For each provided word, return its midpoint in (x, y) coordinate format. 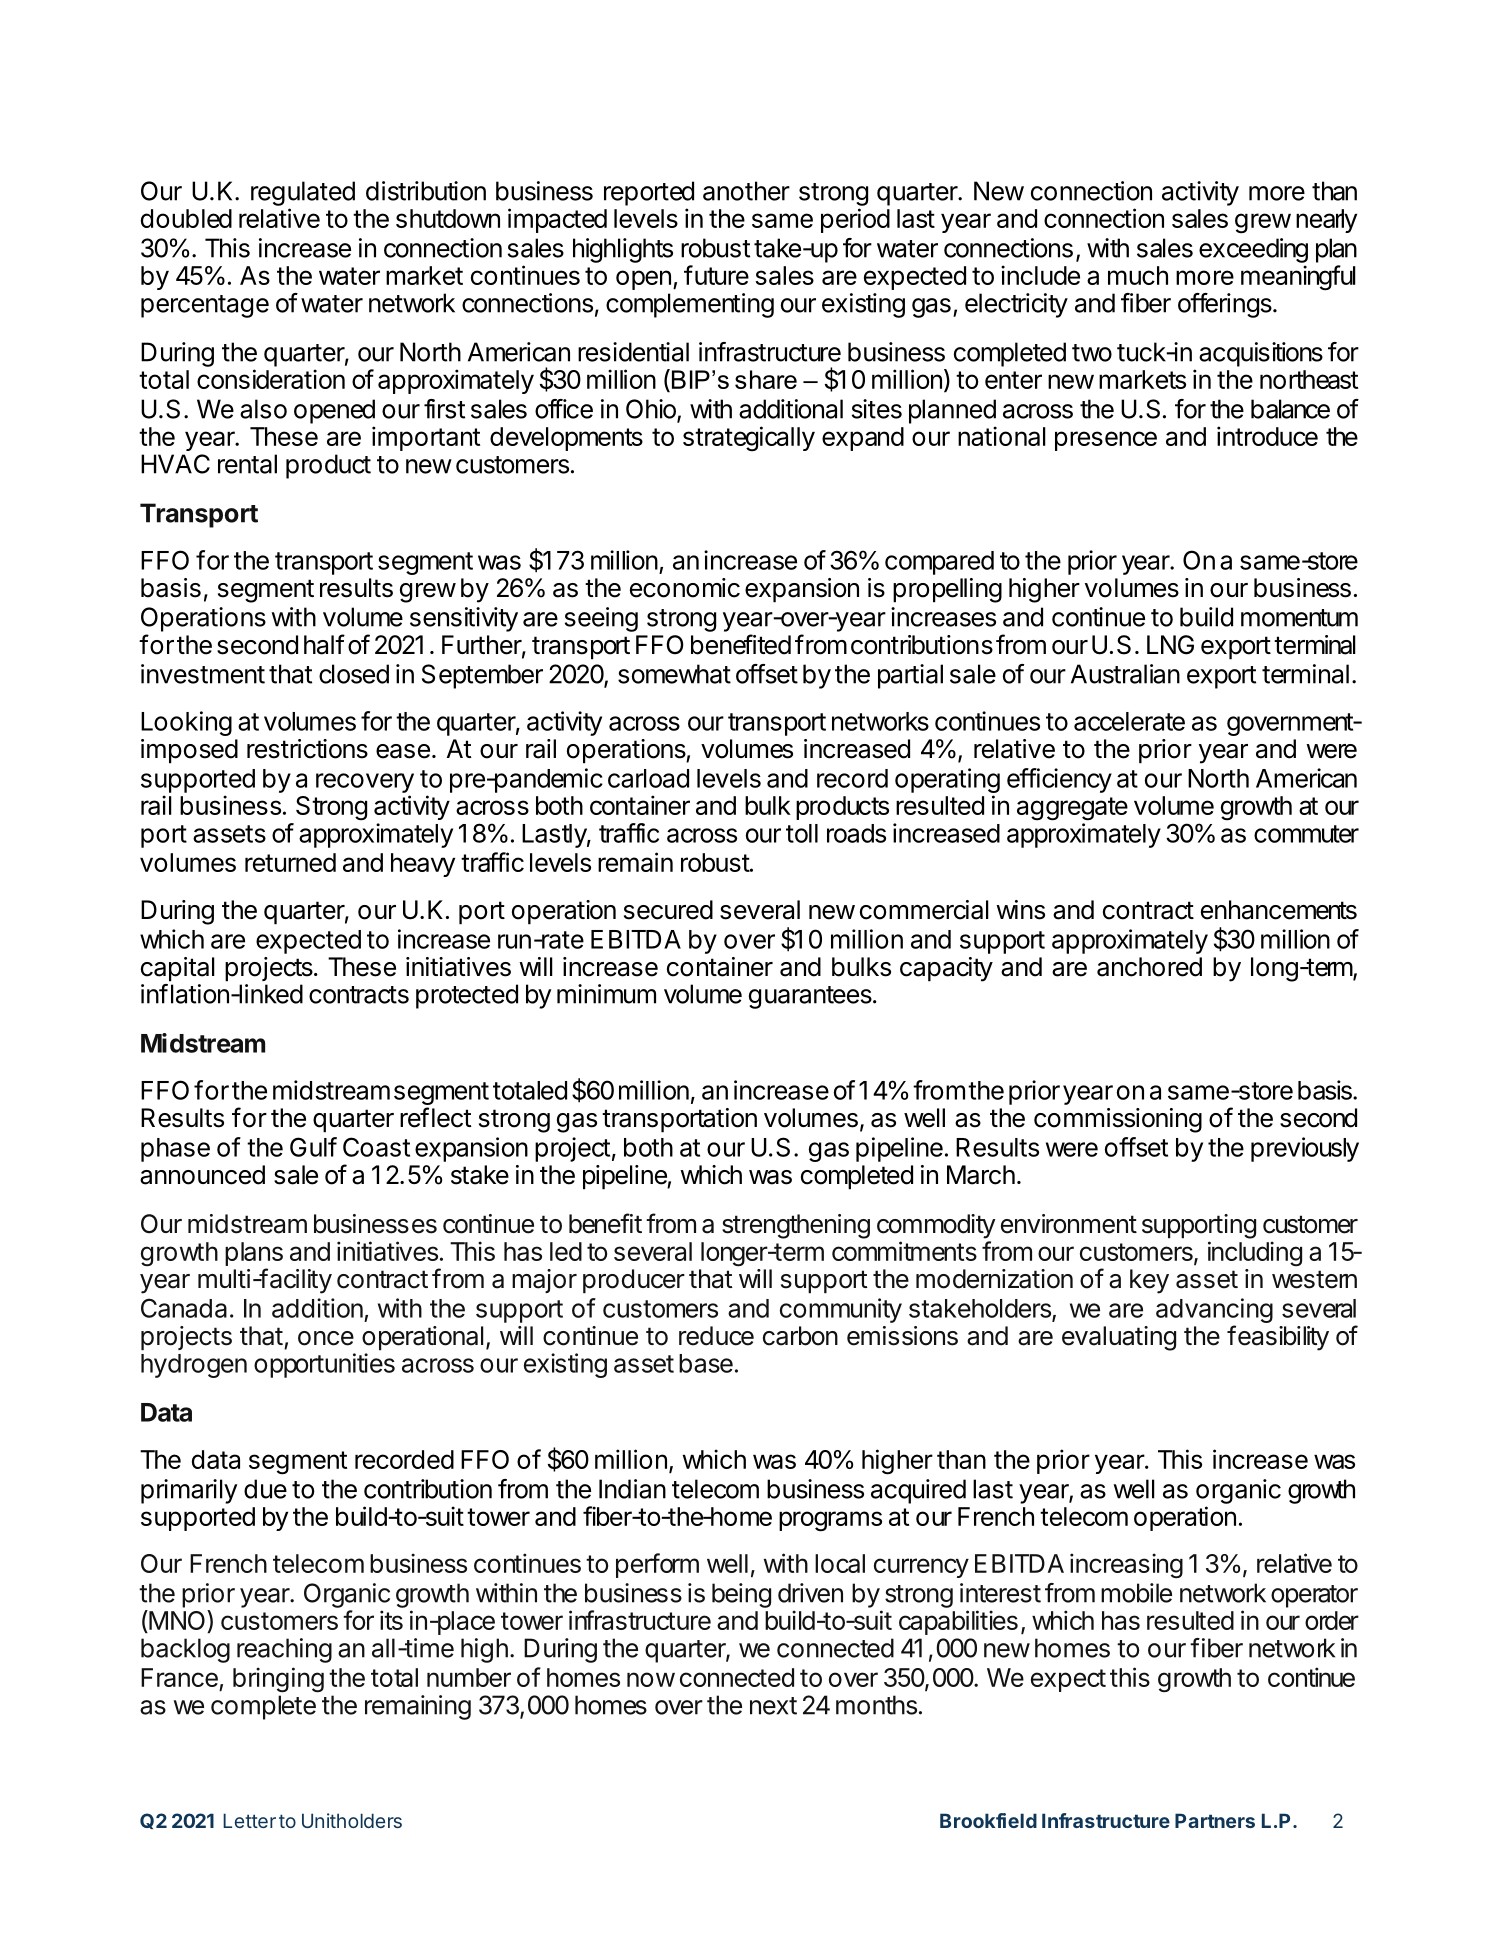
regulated (303, 193)
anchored (1149, 967)
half (324, 644)
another (746, 191)
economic (685, 588)
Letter (249, 1820)
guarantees (811, 997)
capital (178, 969)
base (706, 1363)
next (773, 1706)
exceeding (1253, 250)
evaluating (1119, 1338)
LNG (1170, 645)
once (326, 1338)
